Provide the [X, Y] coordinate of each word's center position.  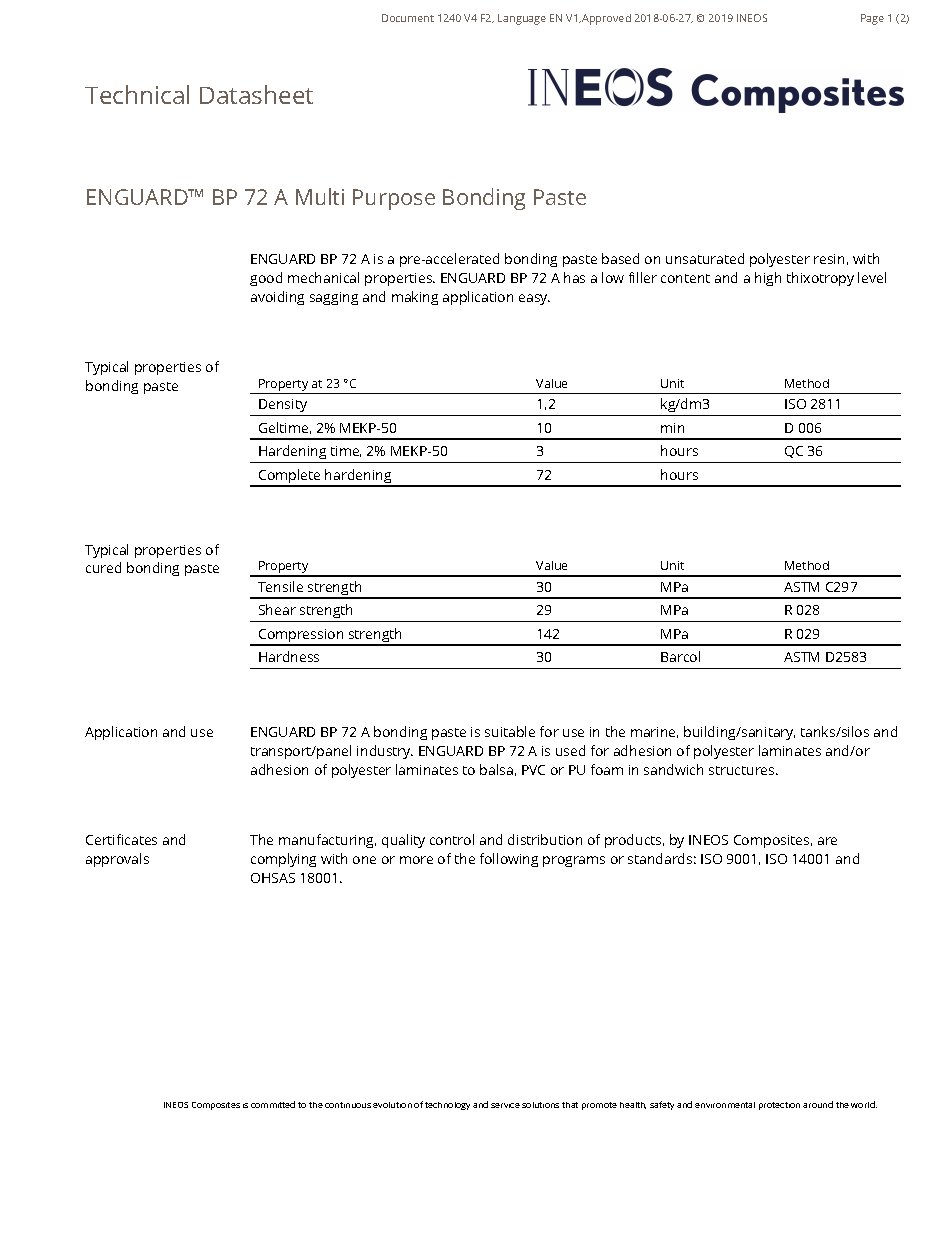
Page [872, 19]
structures [743, 770]
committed [273, 1104]
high [768, 279]
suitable [510, 731]
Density [283, 405]
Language [522, 19]
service [505, 1105]
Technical [137, 94]
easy [534, 299]
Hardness [289, 656]
